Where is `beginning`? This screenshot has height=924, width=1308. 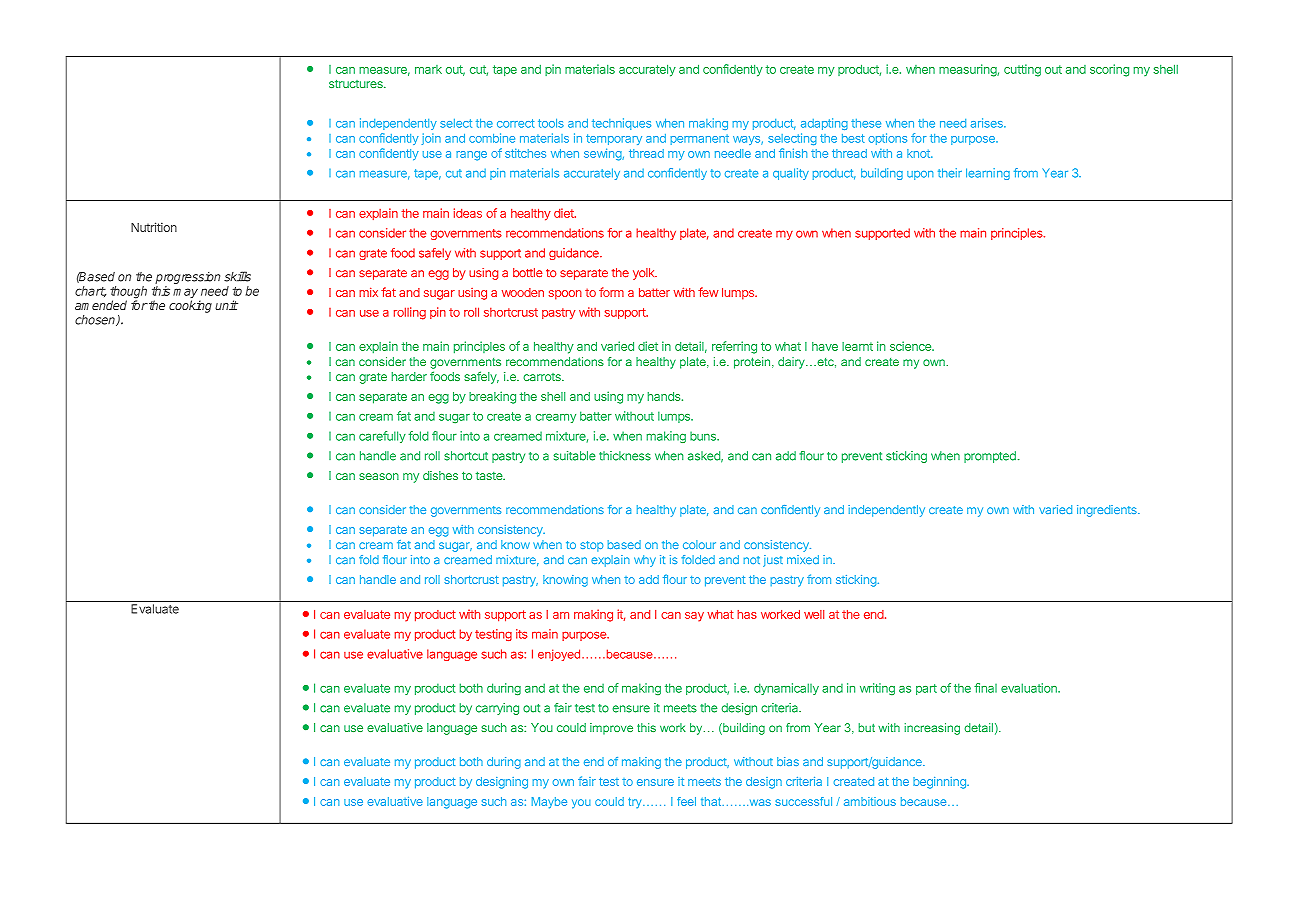
beginning is located at coordinates (940, 783).
